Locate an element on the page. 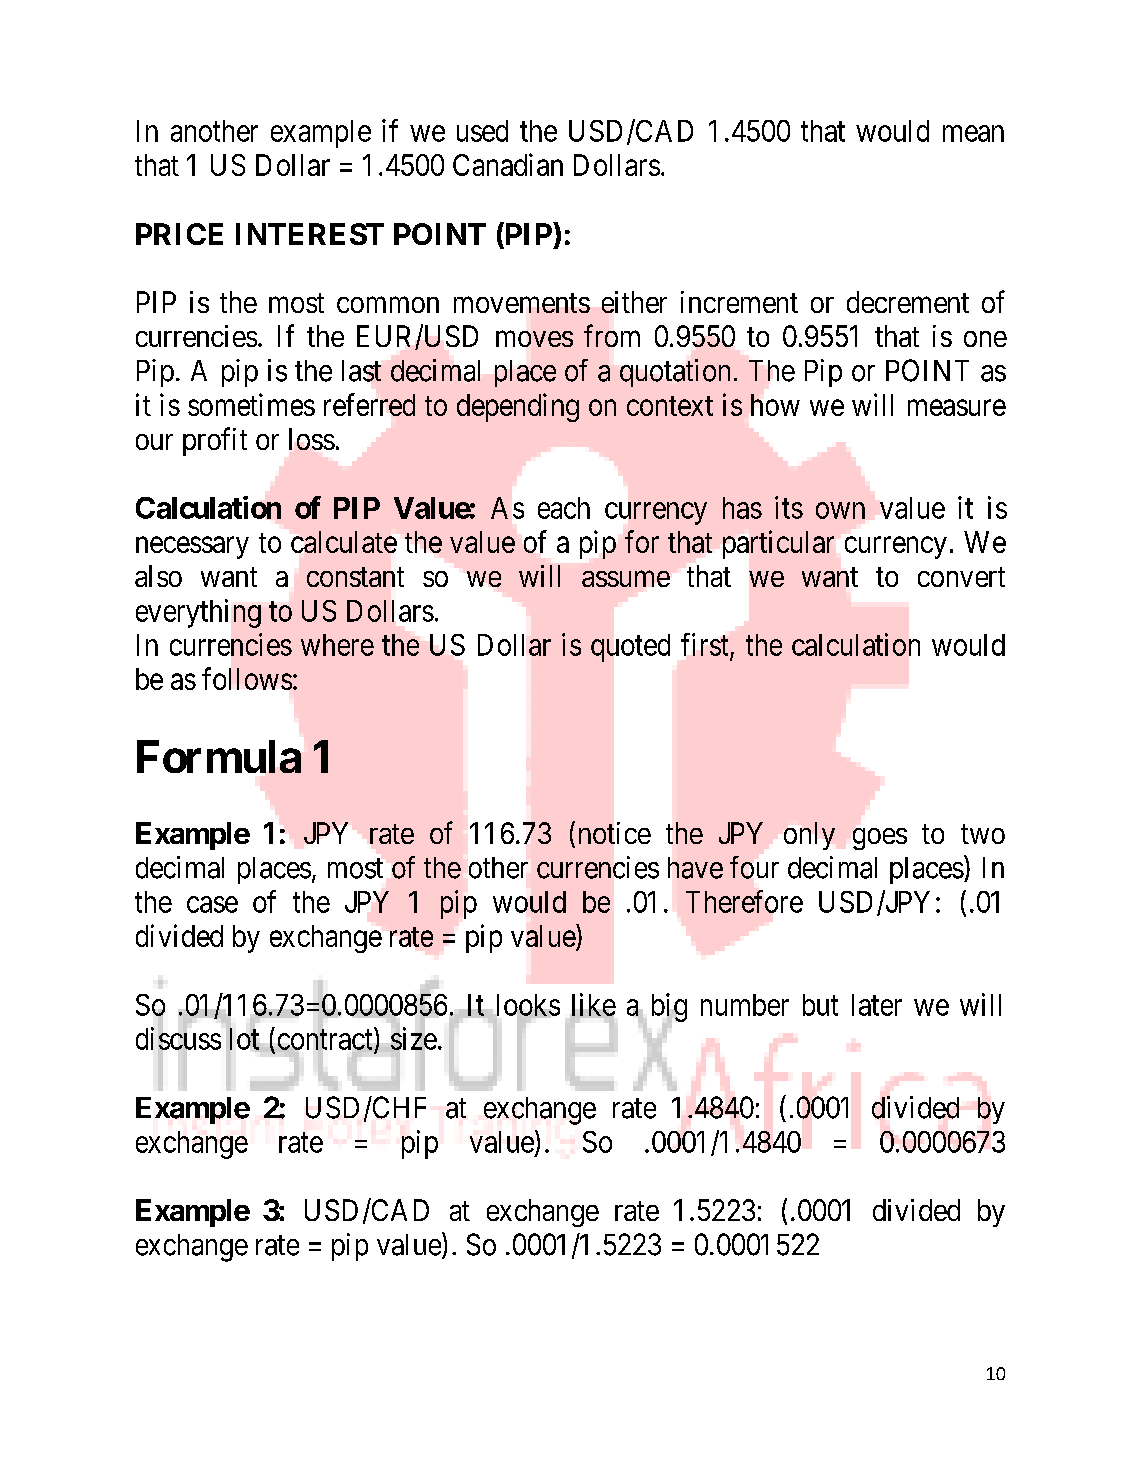 The image size is (1140, 1475). Canadian is located at coordinates (508, 164).
